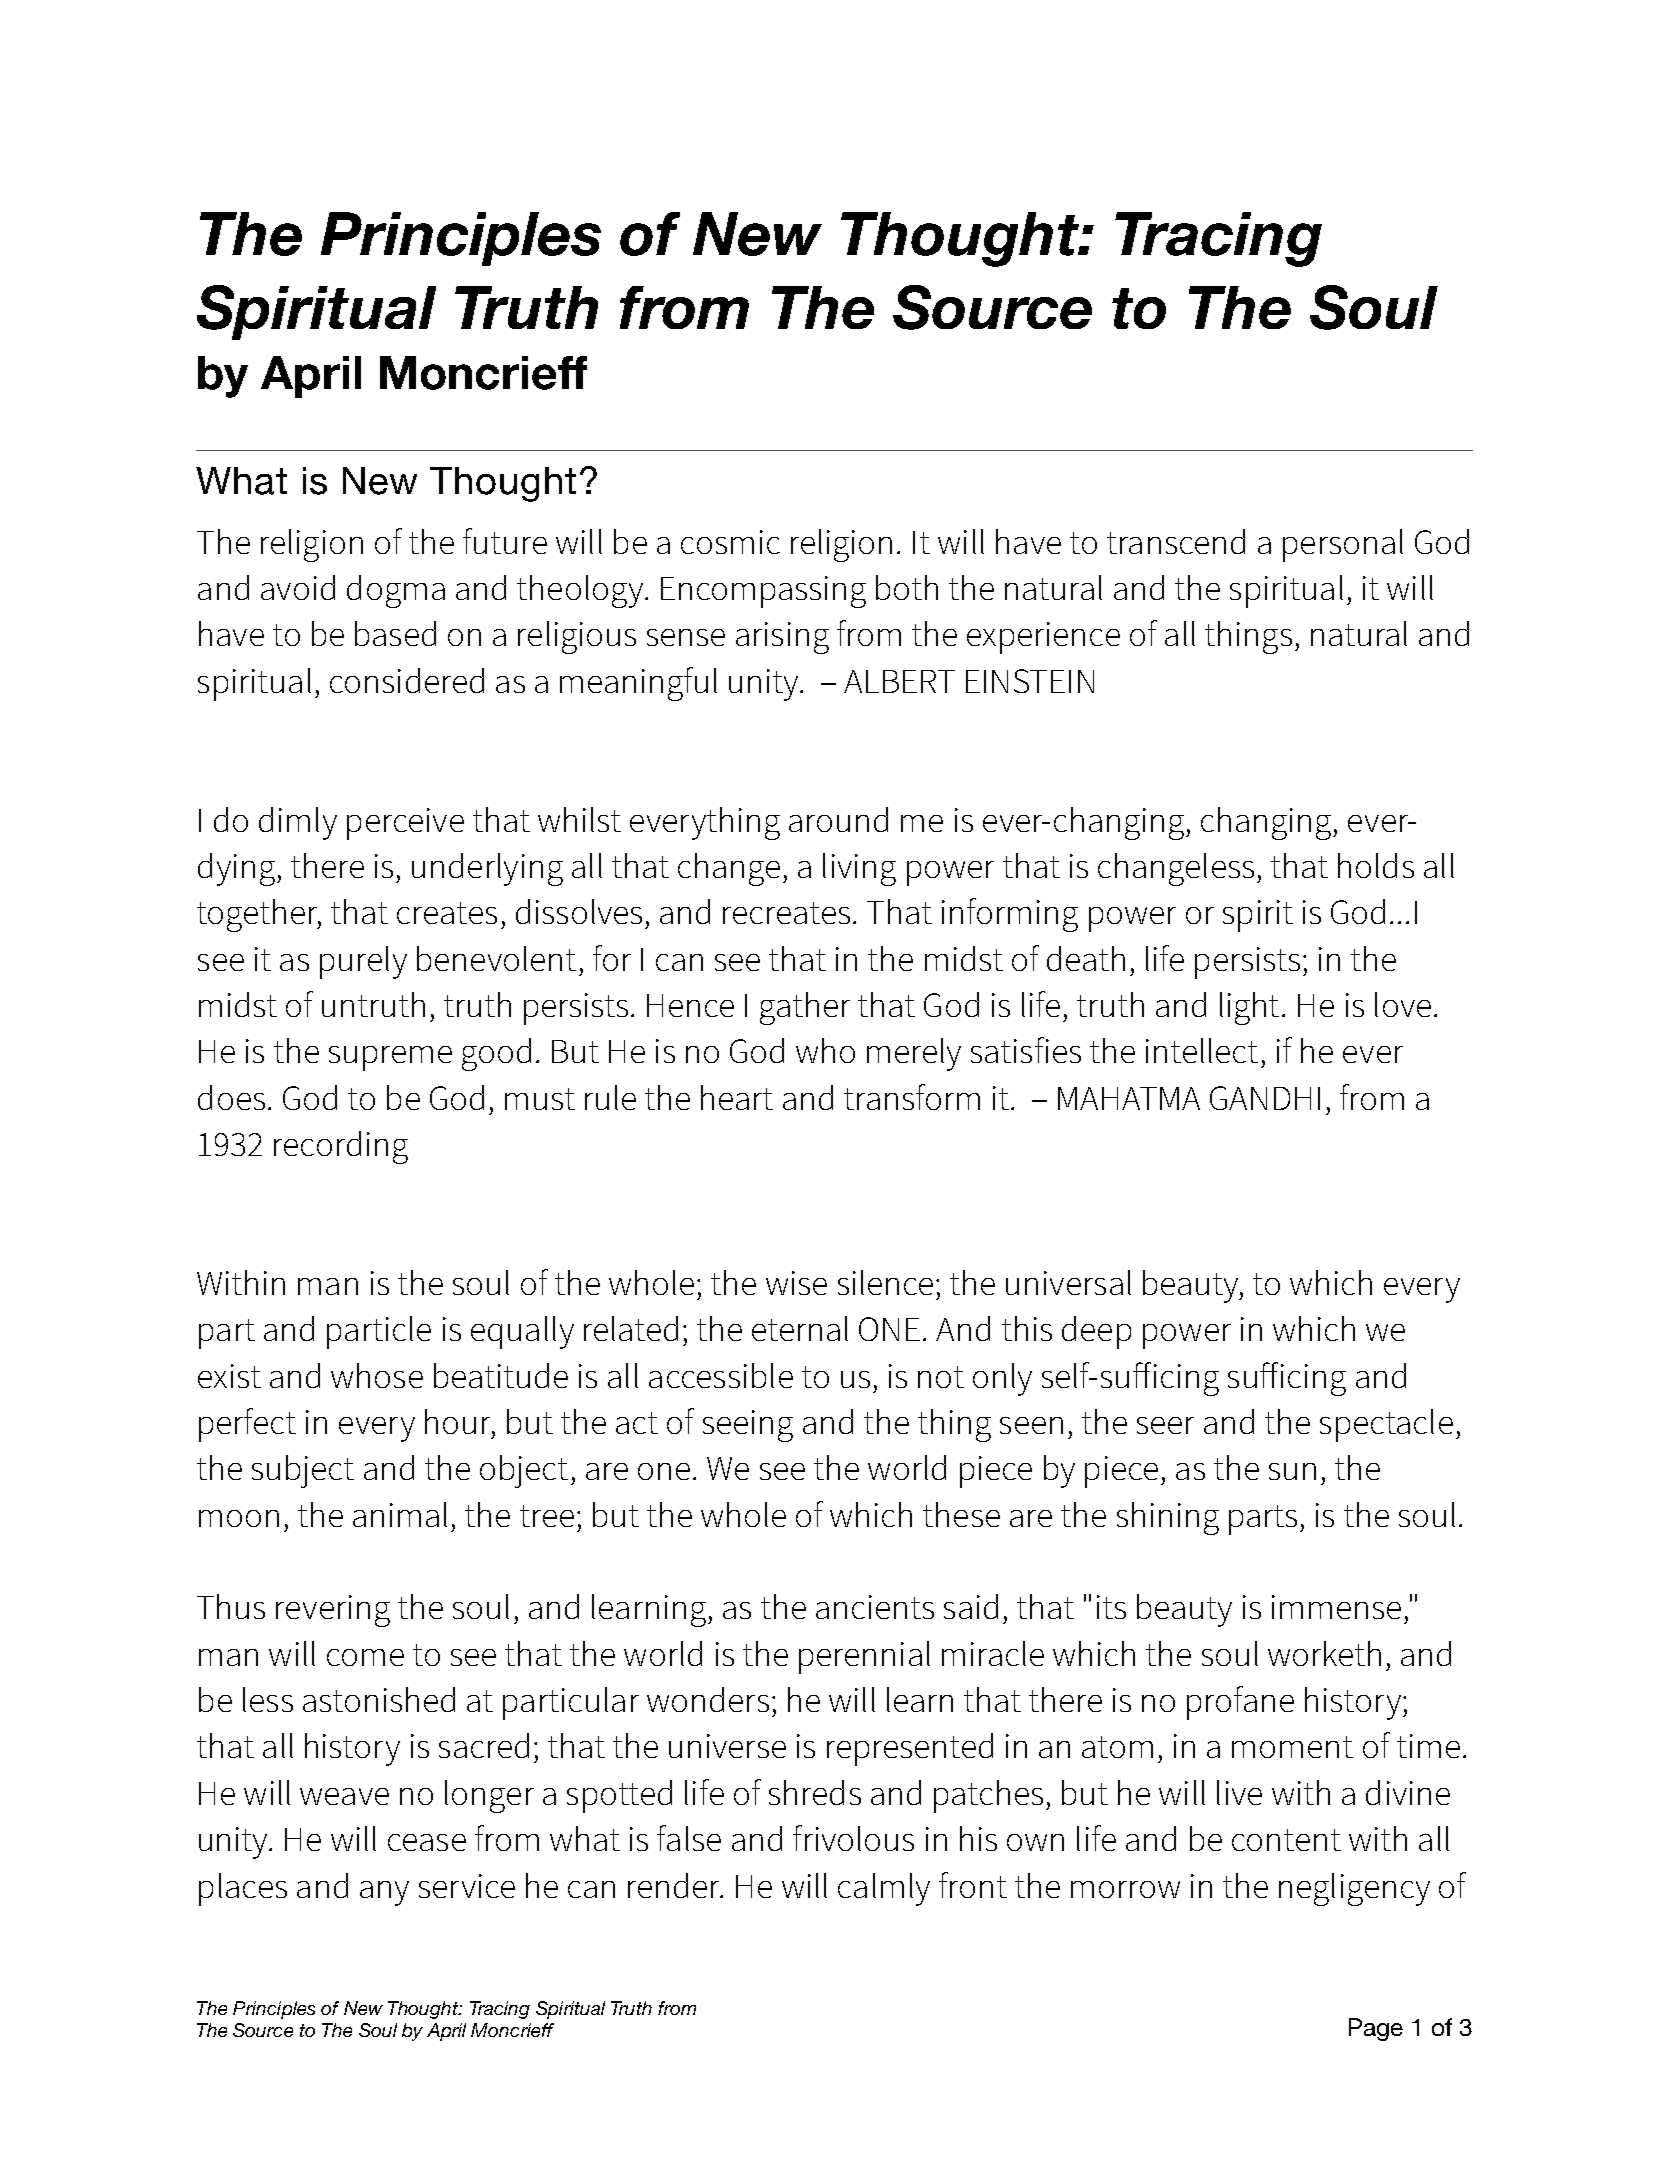 The image size is (1669, 2159). What do you see at coordinates (1265, 1098) in the screenshot?
I see `GANDHI` at bounding box center [1265, 1098].
